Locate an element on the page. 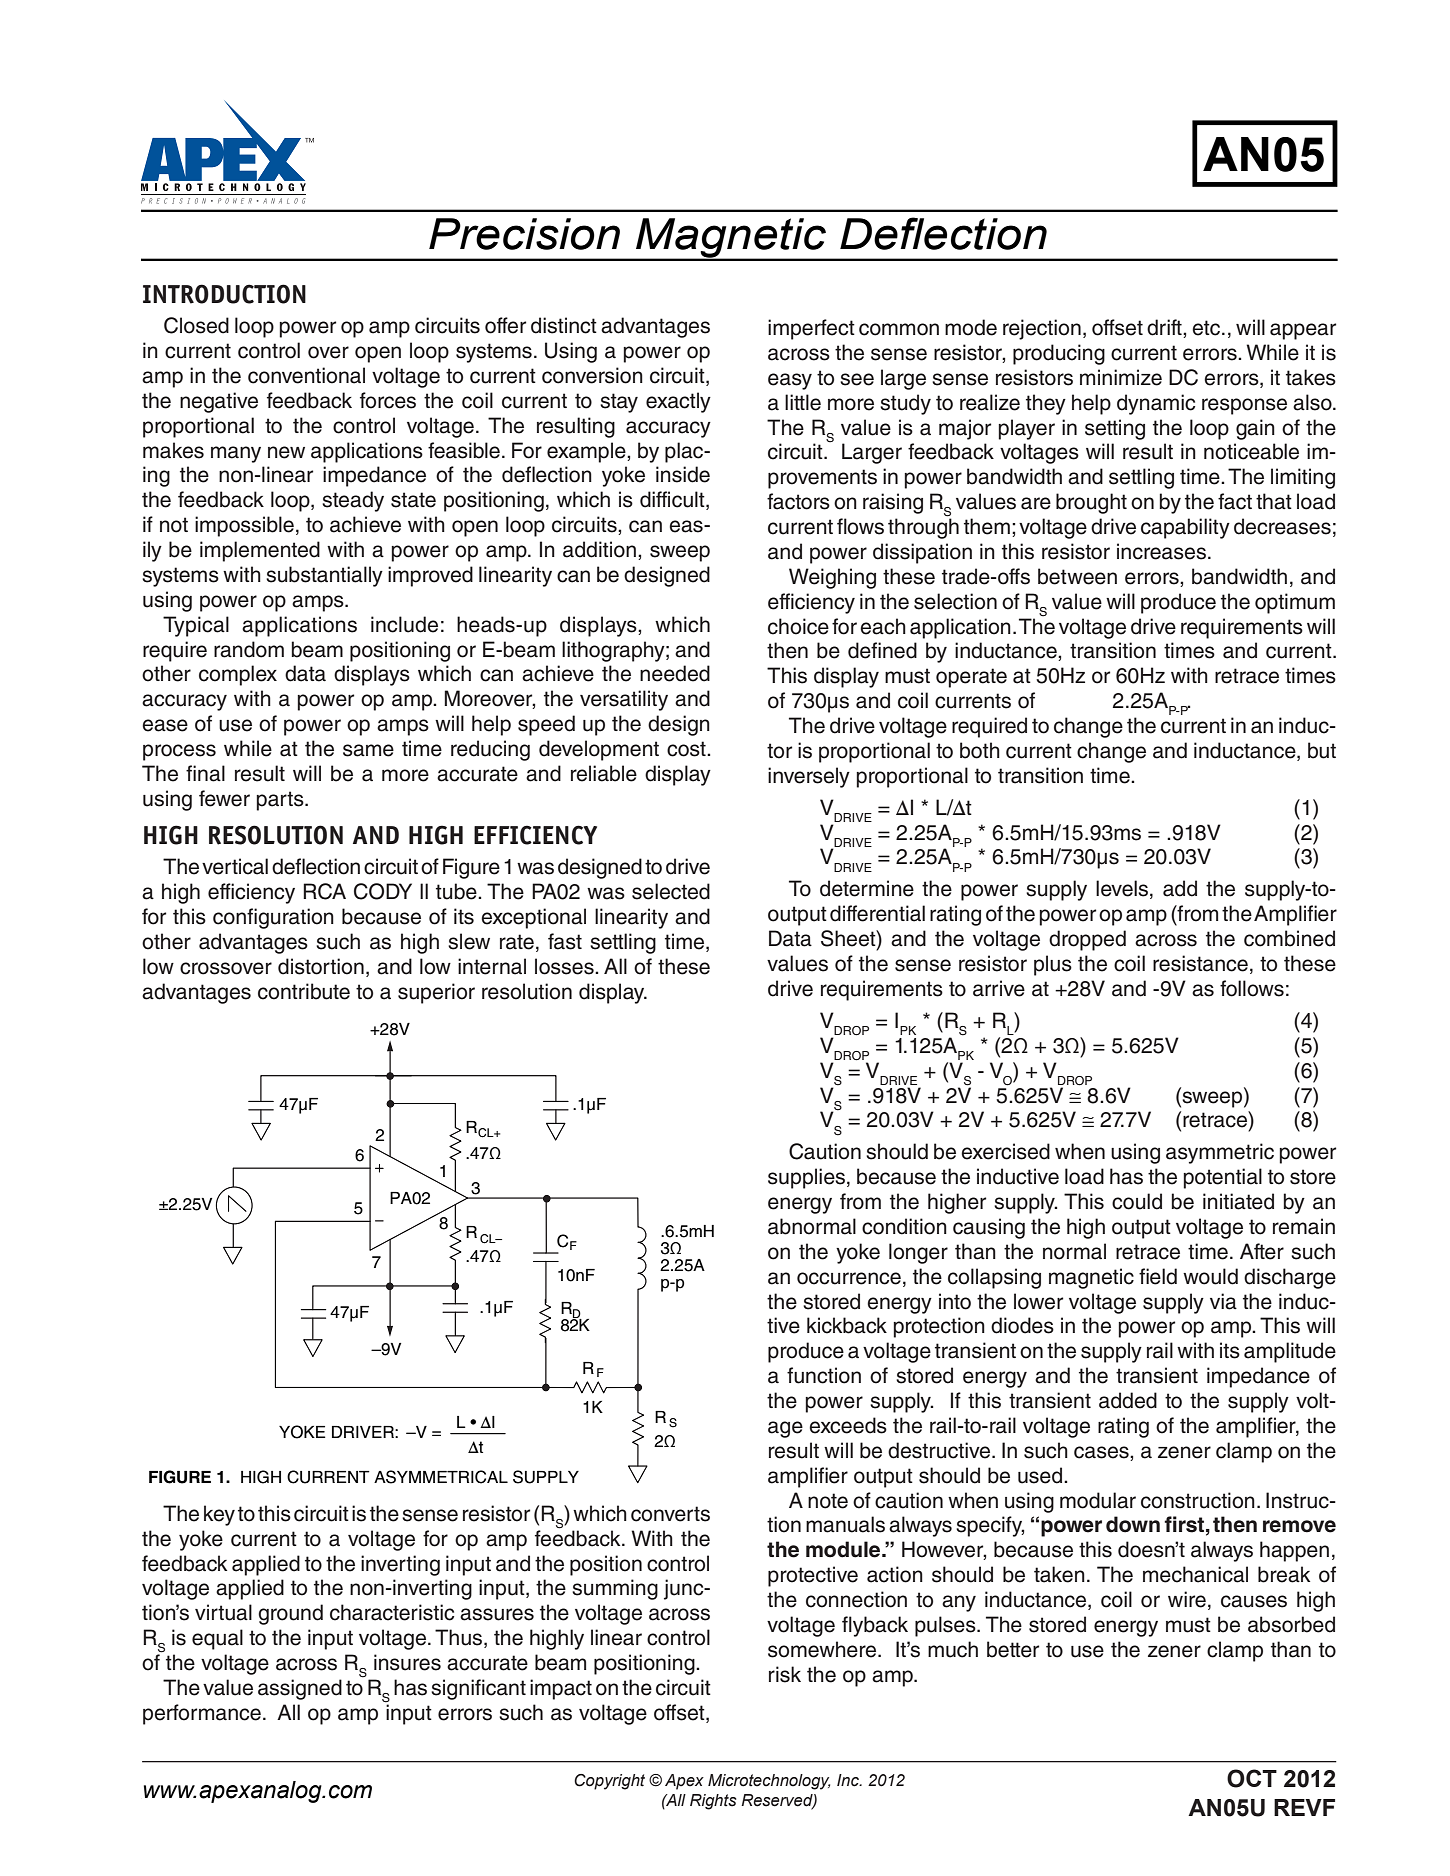  minimize is located at coordinates (1121, 377).
